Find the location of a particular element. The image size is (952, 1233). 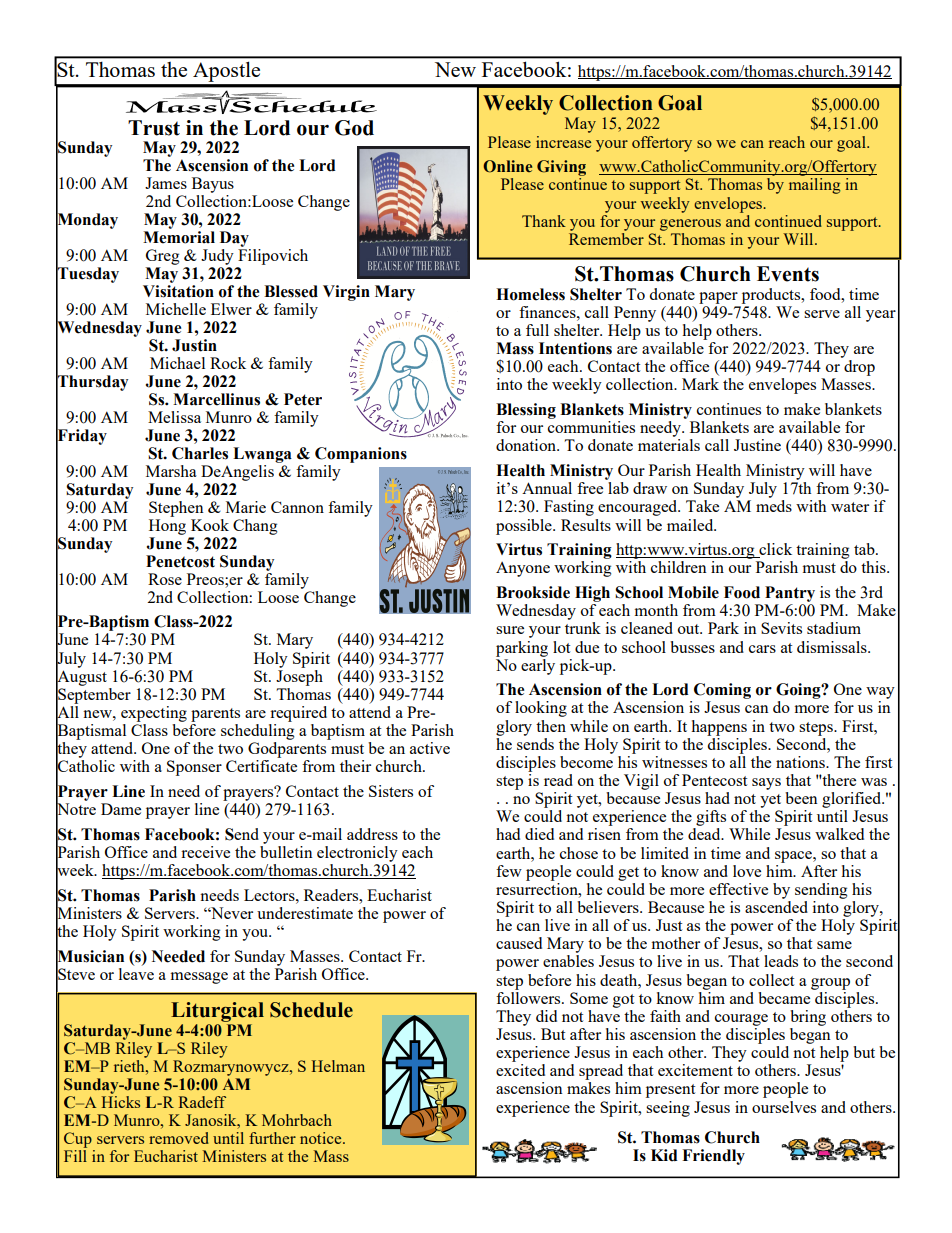

sure is located at coordinates (510, 630).
